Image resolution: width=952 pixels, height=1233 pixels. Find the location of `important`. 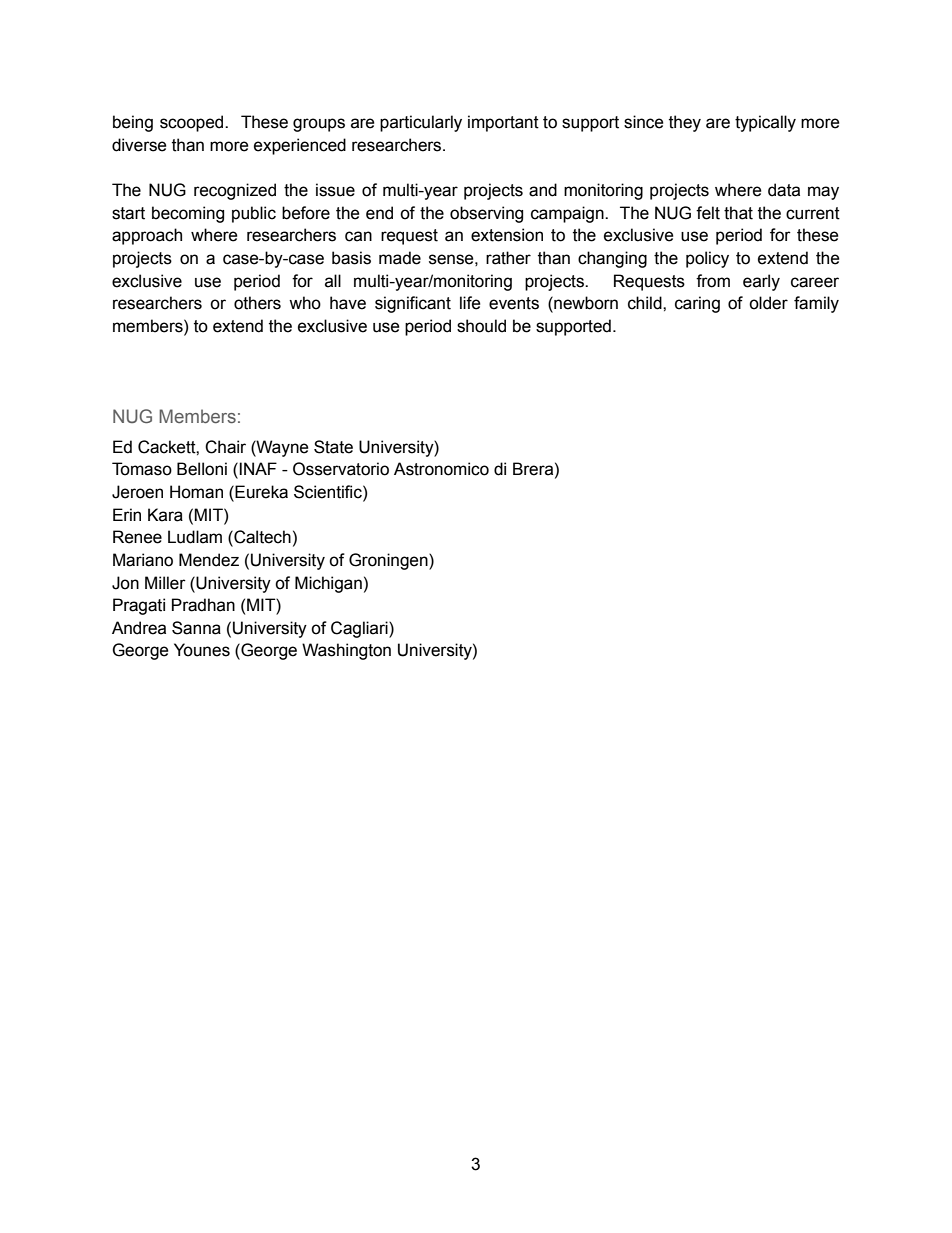

important is located at coordinates (503, 123).
